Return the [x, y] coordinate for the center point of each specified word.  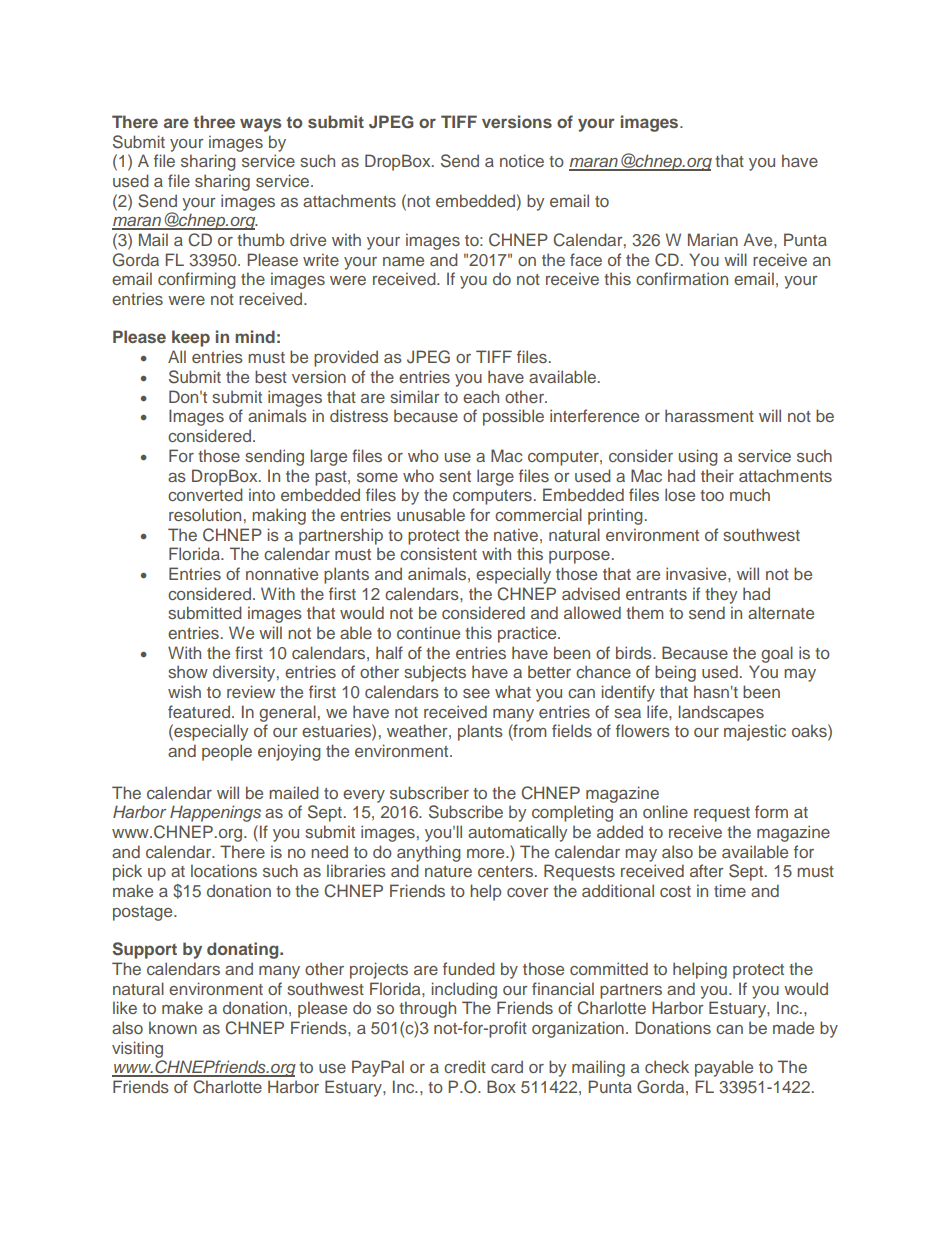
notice [522, 160]
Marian [713, 239]
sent [455, 476]
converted [205, 494]
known [173, 1027]
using [698, 457]
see [476, 693]
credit [465, 1066]
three [214, 121]
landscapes [721, 713]
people [227, 752]
